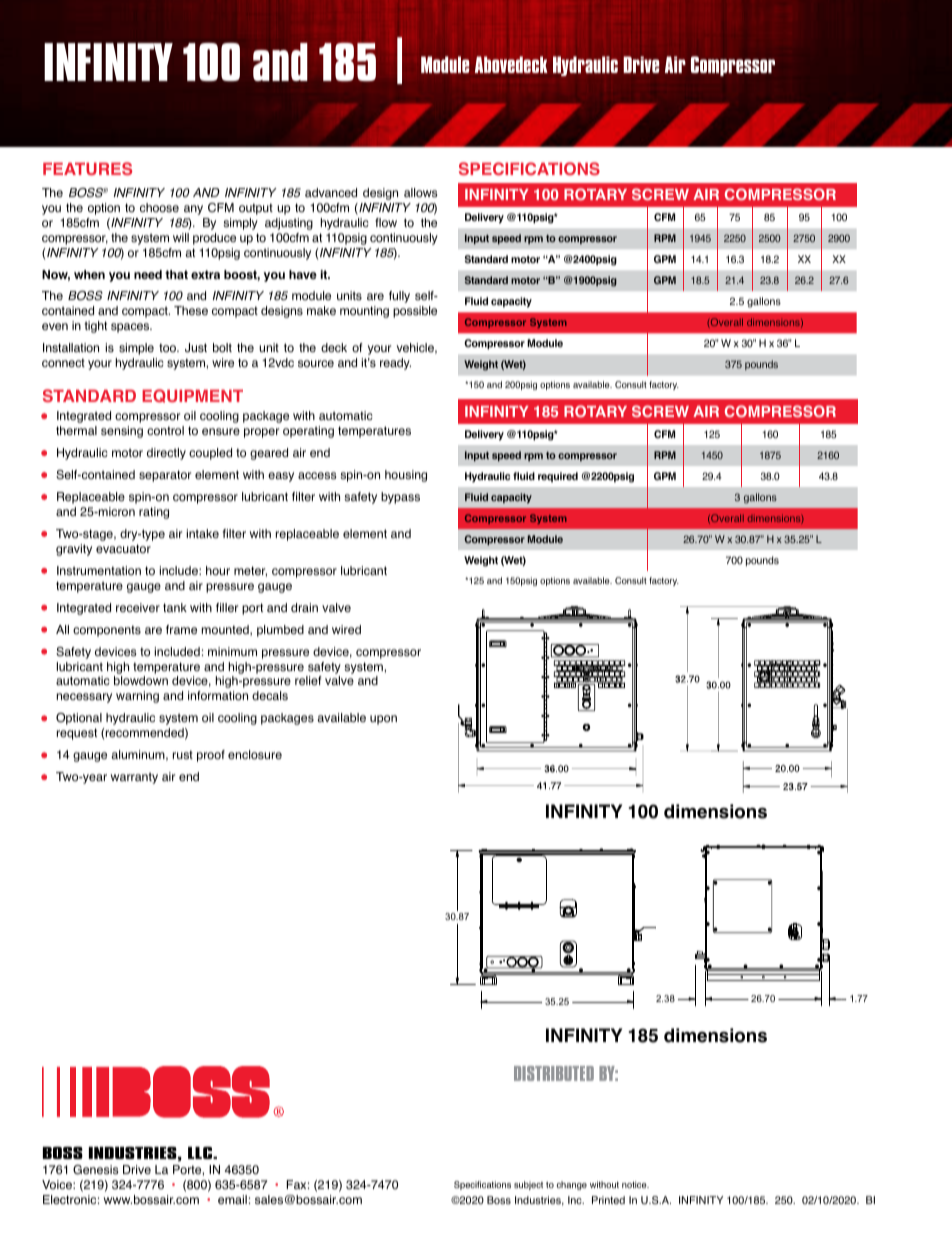 This document has height=1233, width=952. Describe the element at coordinates (420, 193) in the document. I see `allows` at that location.
